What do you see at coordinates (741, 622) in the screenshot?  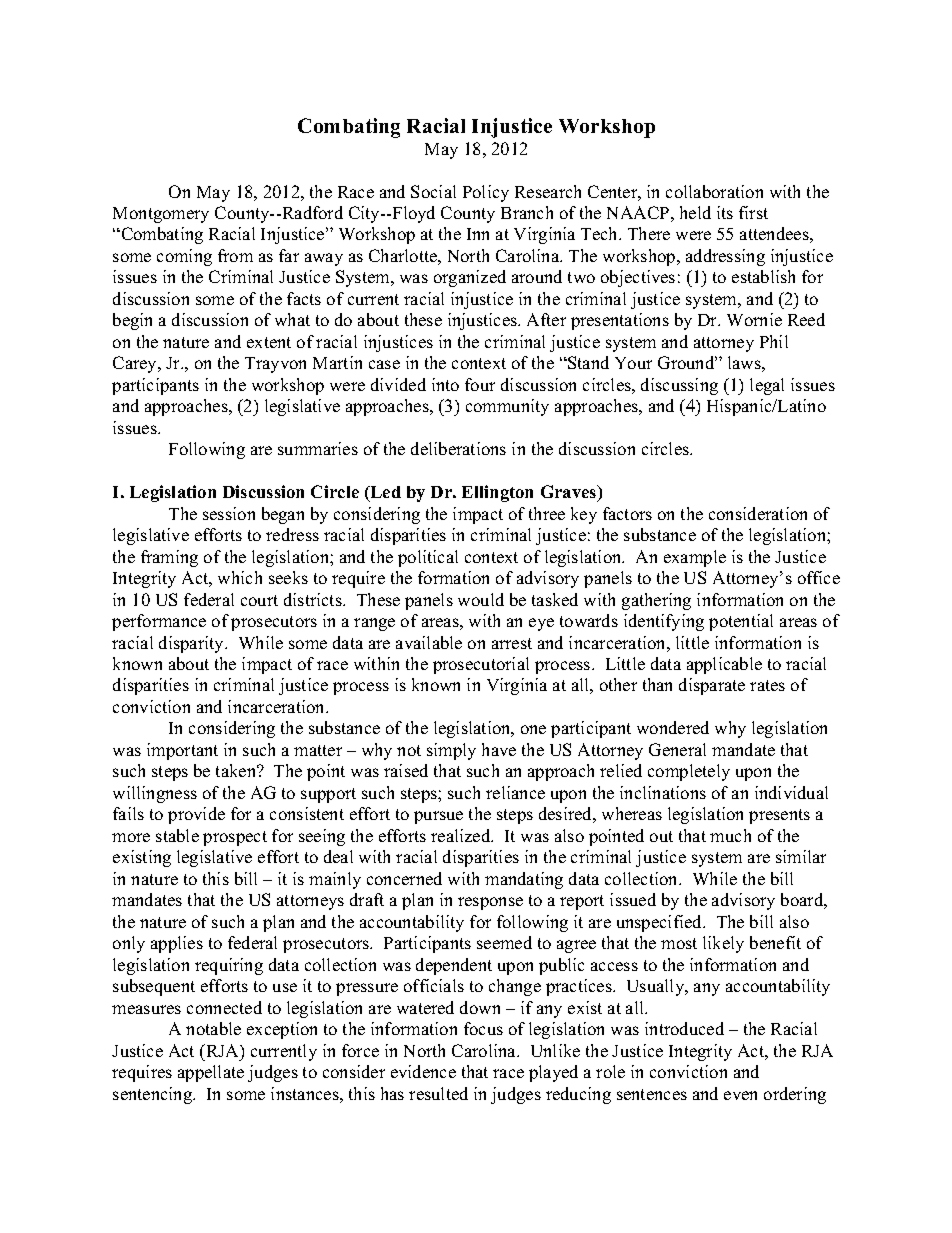 I see `potential` at bounding box center [741, 622].
